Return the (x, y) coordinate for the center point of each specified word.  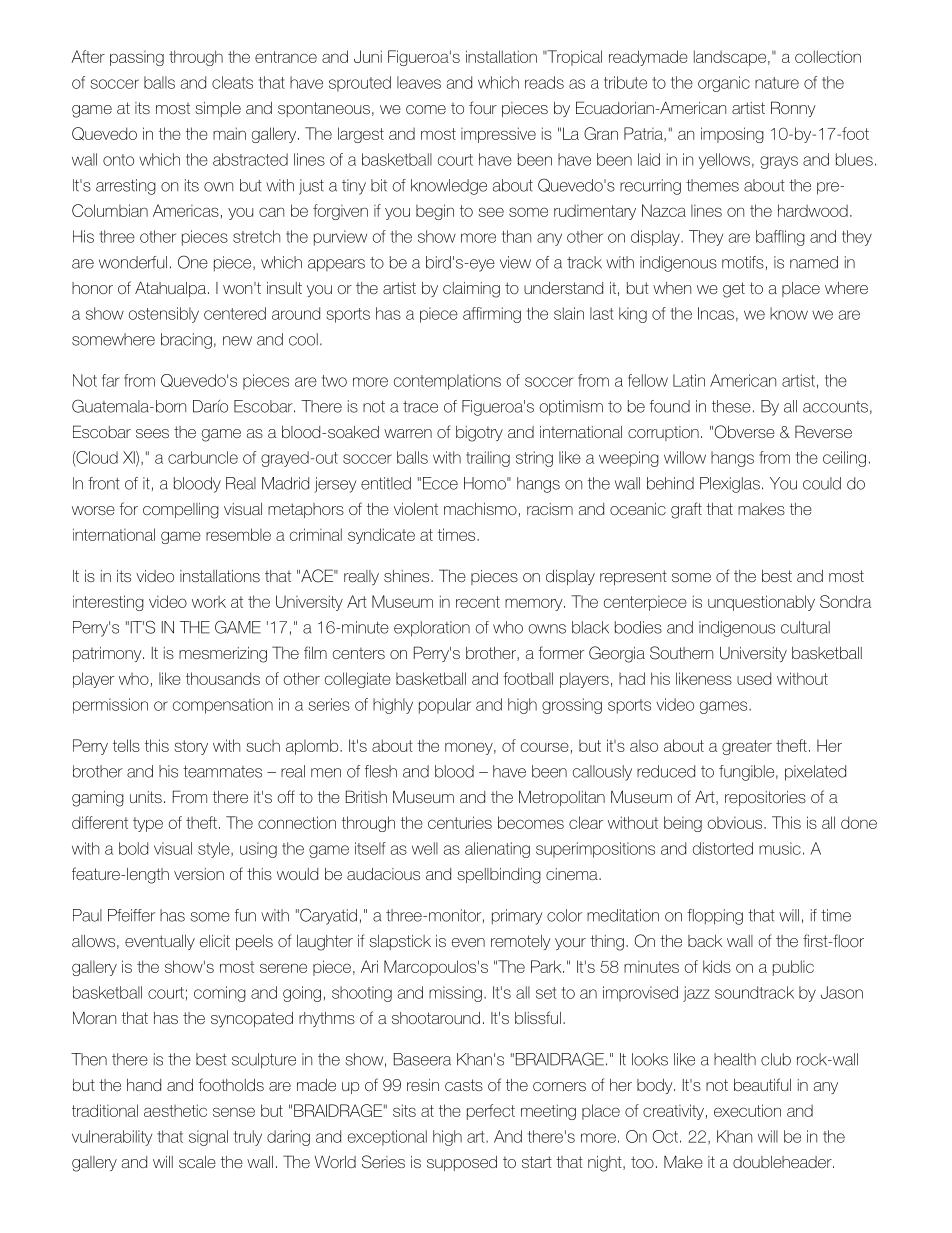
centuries (460, 822)
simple (218, 109)
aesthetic (175, 1110)
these (731, 406)
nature (777, 83)
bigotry (479, 434)
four (483, 107)
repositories (765, 798)
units (146, 797)
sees (152, 433)
